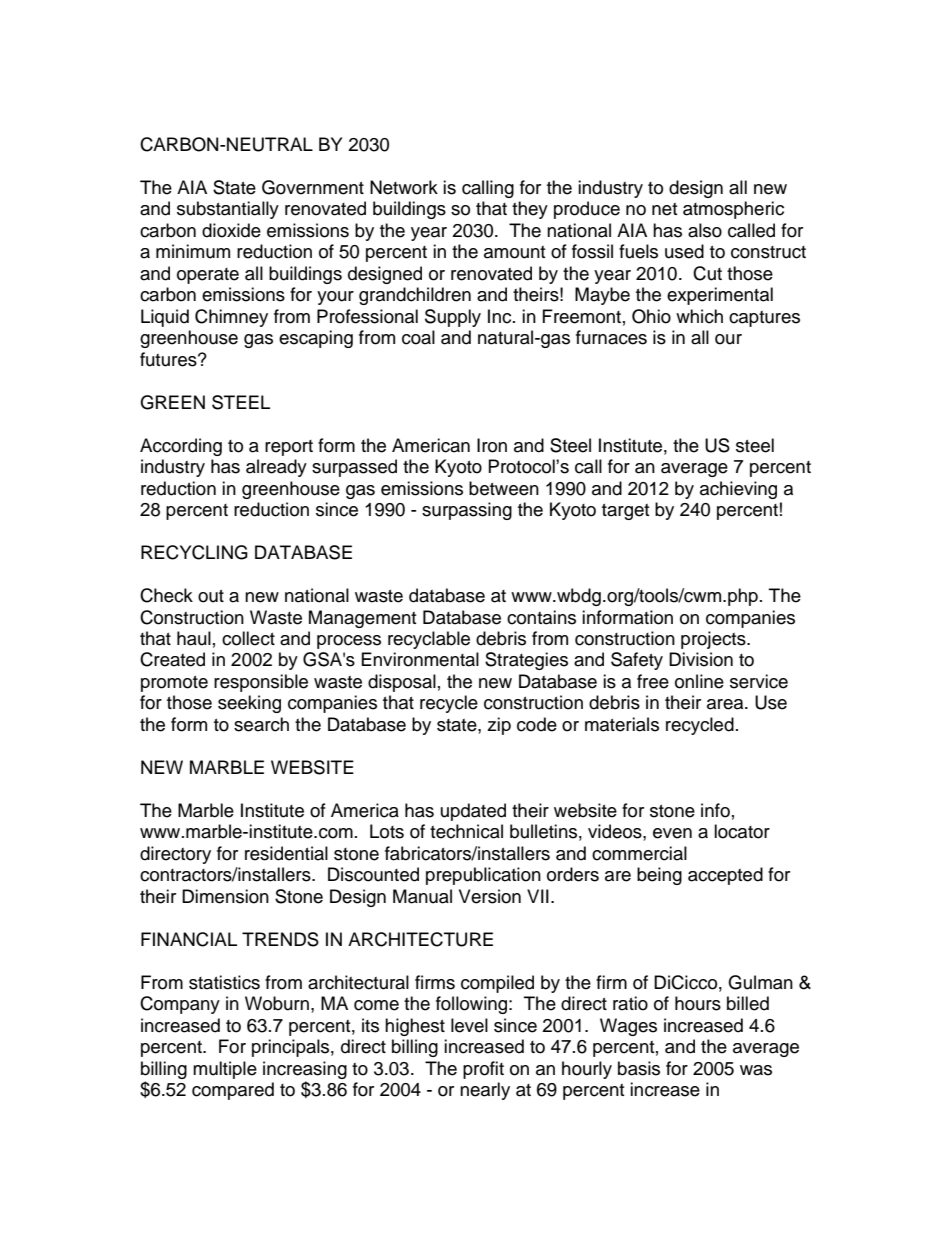  I want to click on collect, so click(248, 638).
